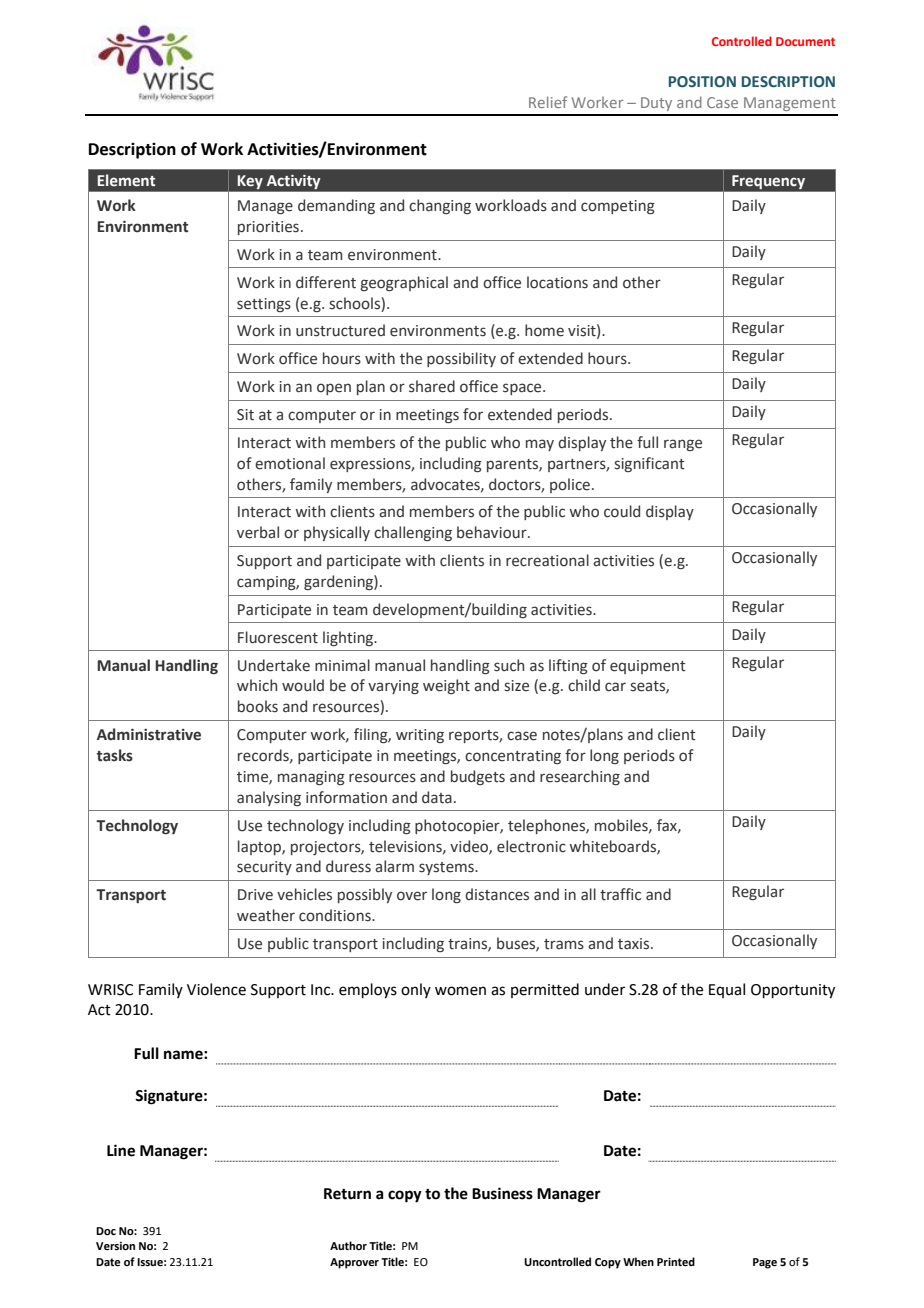 The height and width of the page is (1308, 924). What do you see at coordinates (126, 180) in the page?
I see `Element` at bounding box center [126, 180].
